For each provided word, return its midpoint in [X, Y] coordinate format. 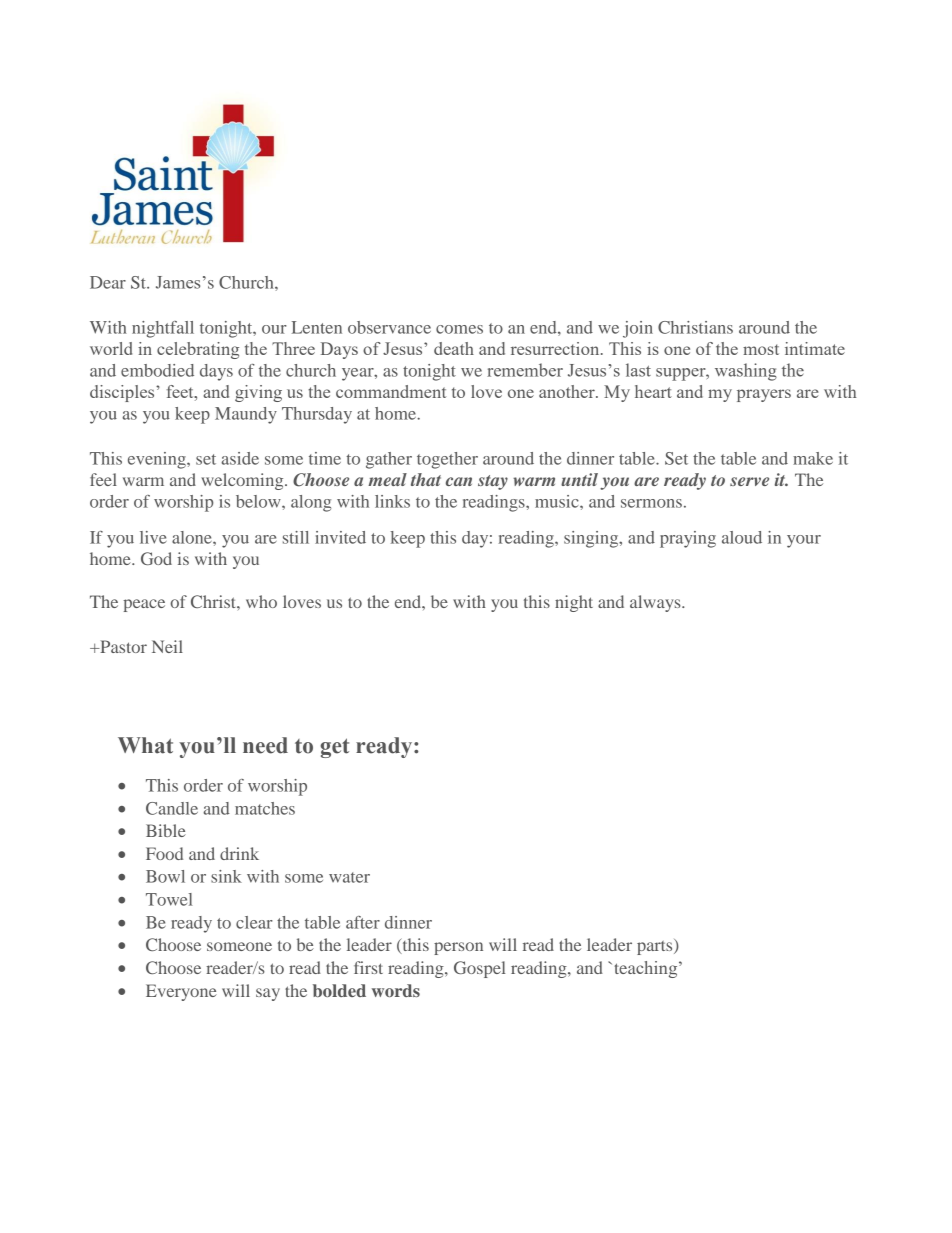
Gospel [479, 969]
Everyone [181, 992]
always [656, 603]
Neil [167, 646]
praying [688, 539]
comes [459, 329]
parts [656, 947]
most [761, 349]
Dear [108, 282]
